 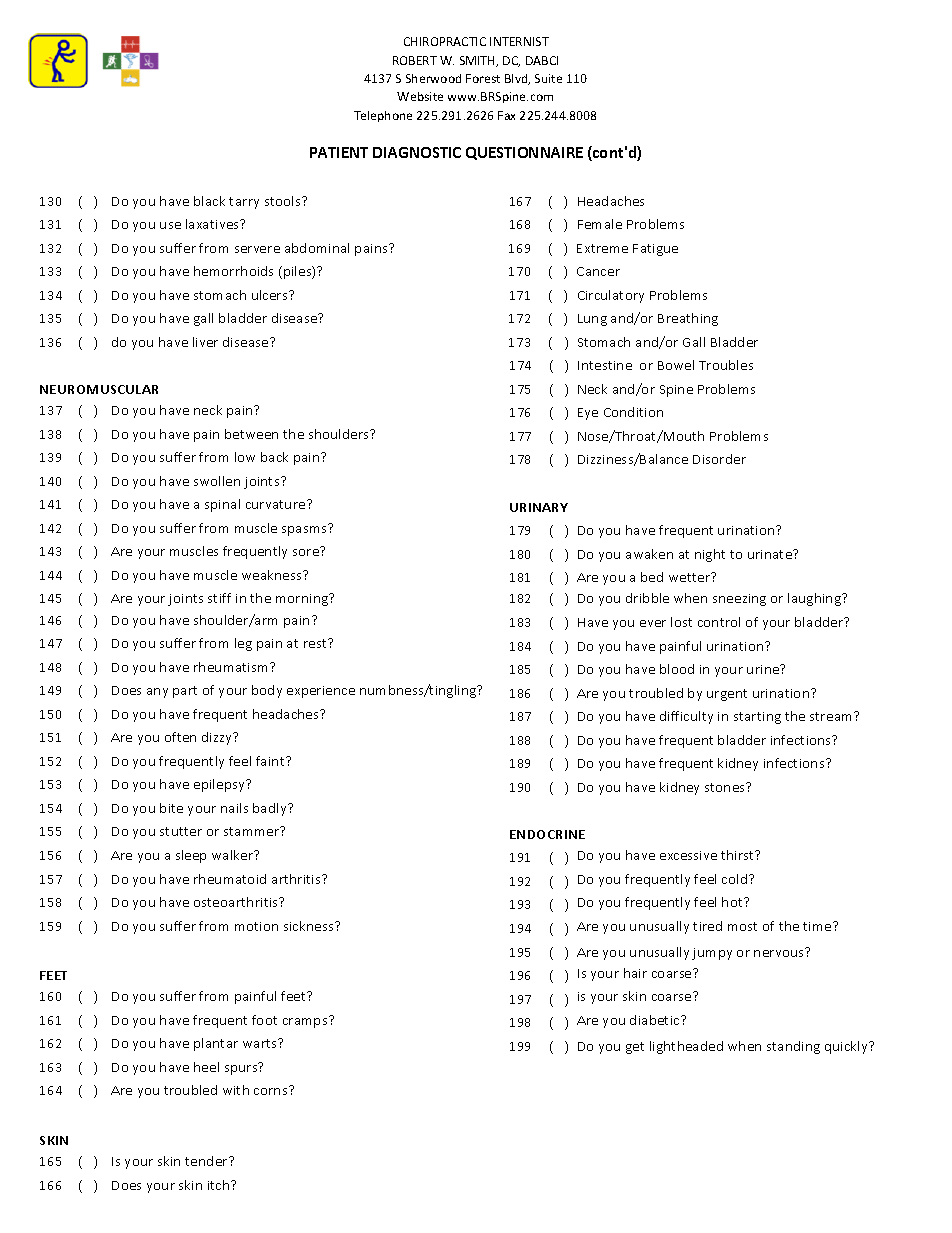 I want to click on standing, so click(x=793, y=1047).
